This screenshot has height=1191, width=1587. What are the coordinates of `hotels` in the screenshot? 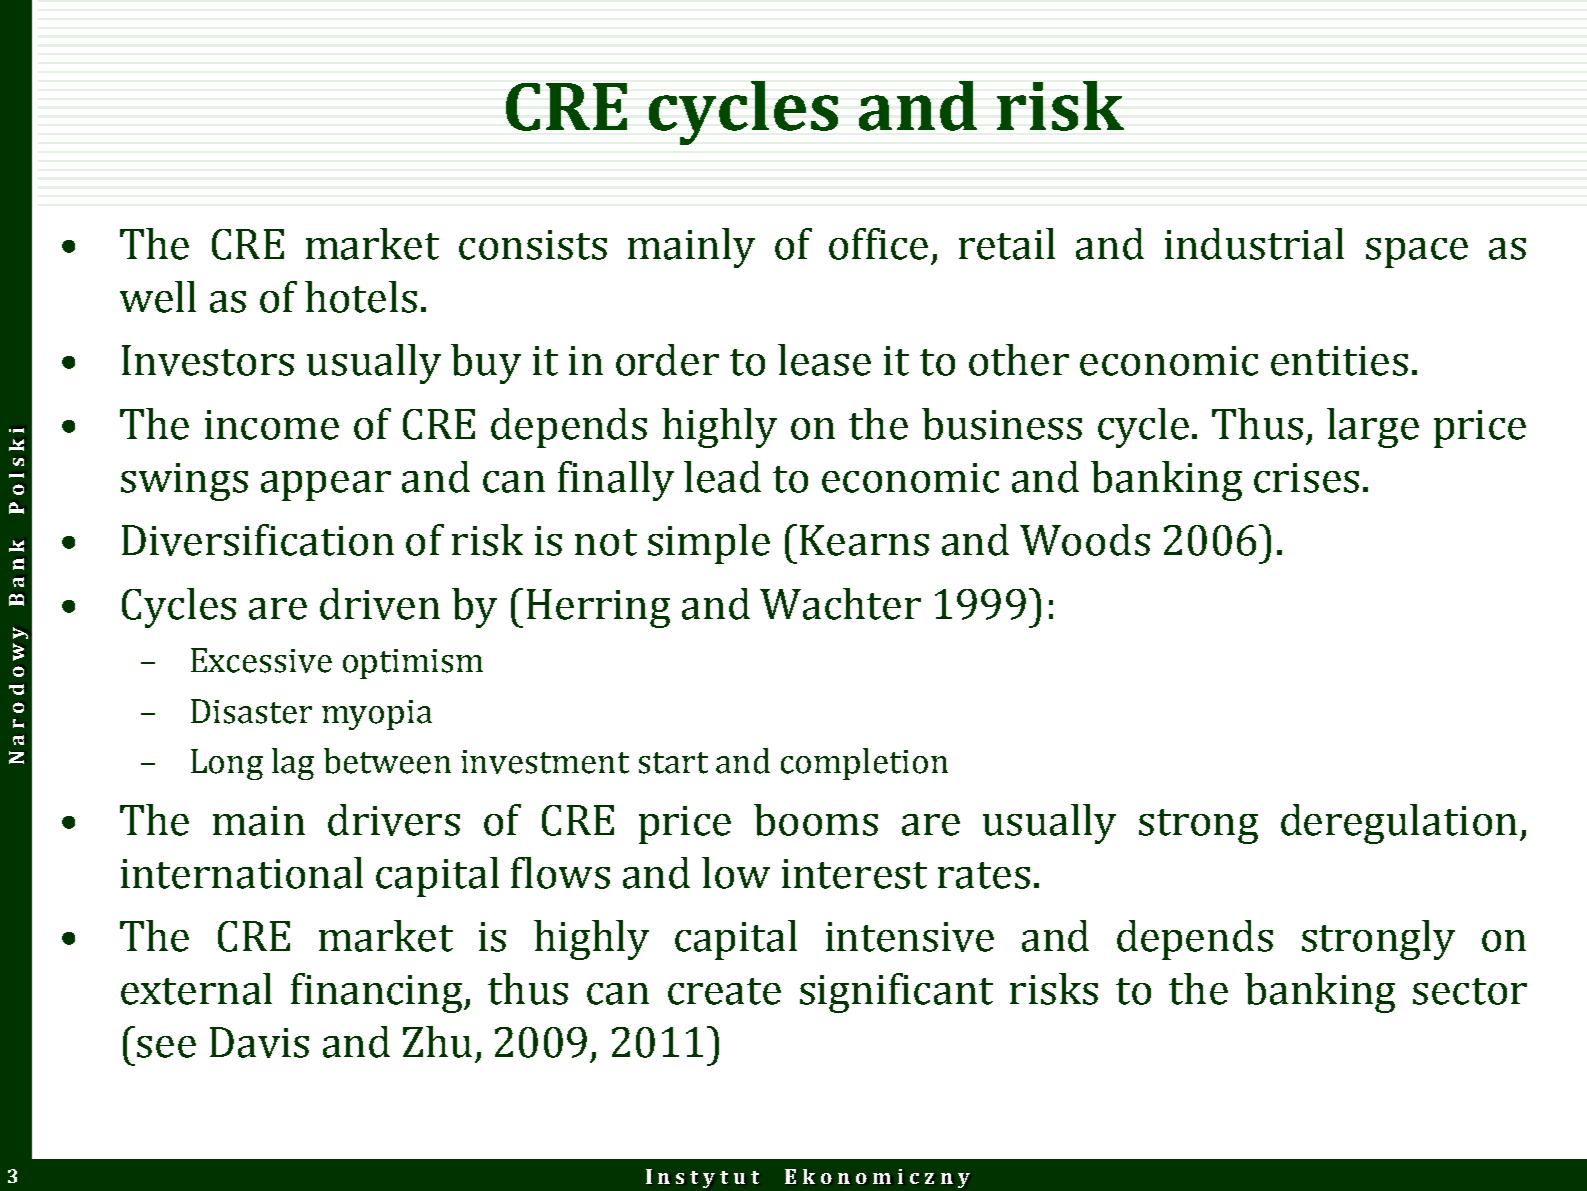 It's located at (361, 297).
